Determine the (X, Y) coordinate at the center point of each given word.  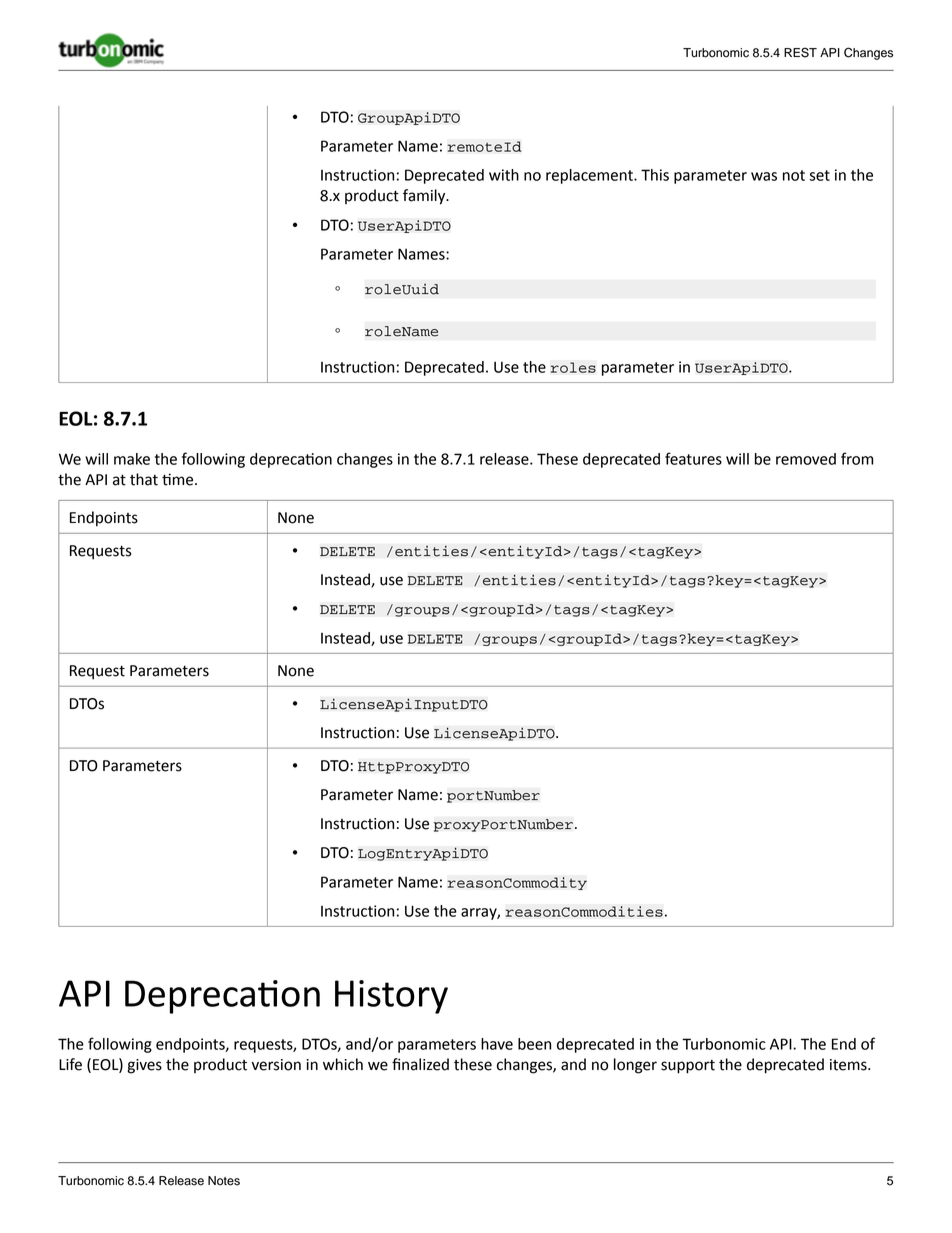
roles (573, 367)
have (497, 1044)
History (391, 997)
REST (800, 52)
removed (806, 459)
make (132, 459)
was (764, 176)
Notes (224, 1181)
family (425, 197)
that (144, 479)
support (688, 1067)
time (179, 479)
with (504, 175)
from (857, 458)
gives (144, 1066)
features (693, 458)
